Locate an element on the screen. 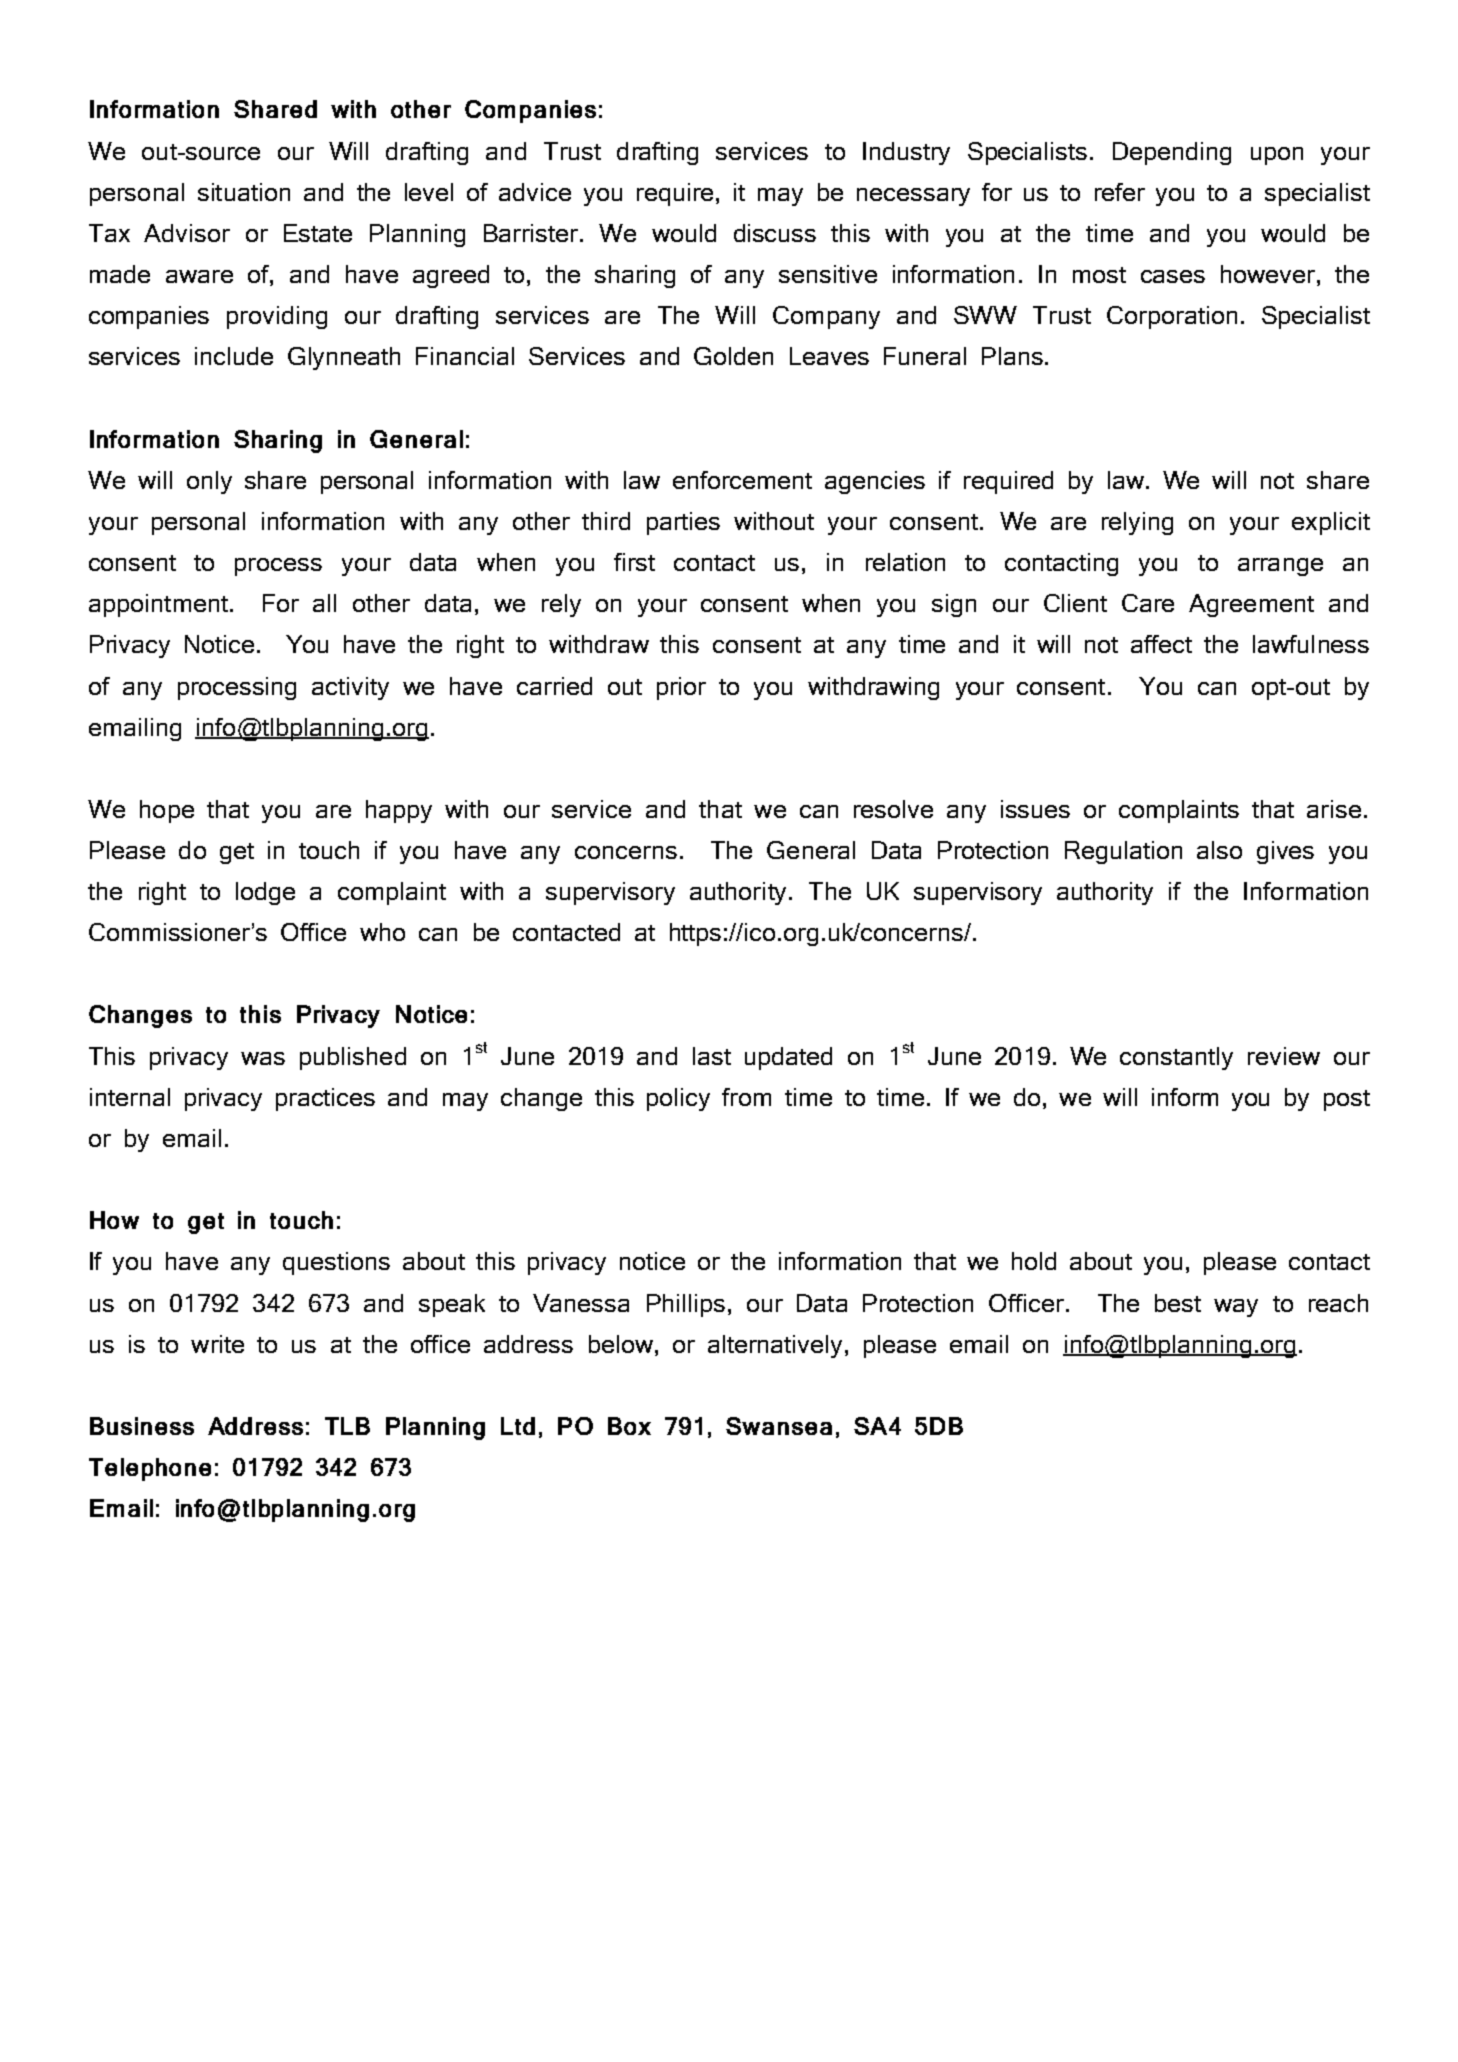  Swansea is located at coordinates (779, 1426).
